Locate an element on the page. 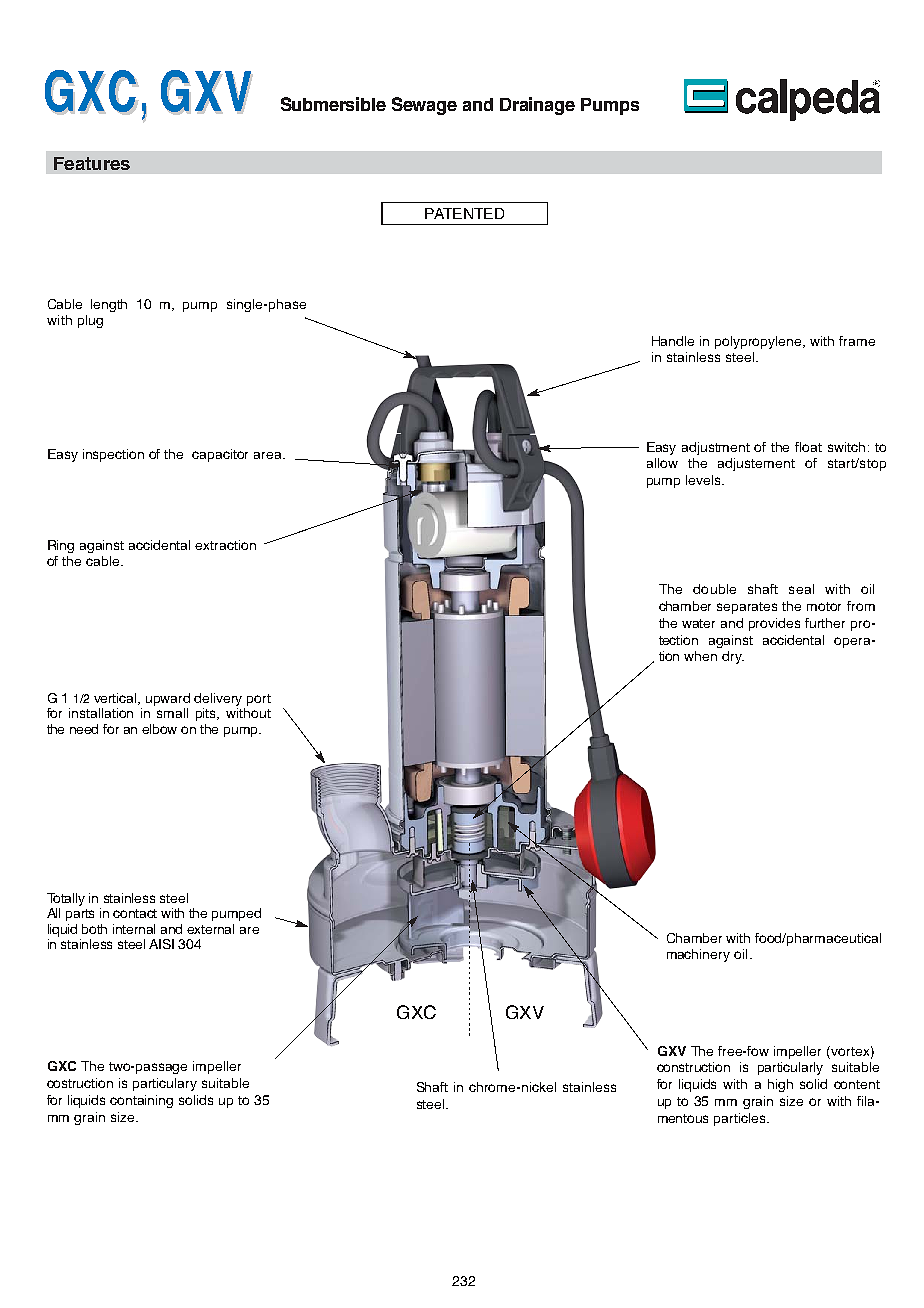 The height and width of the image is (1308, 924). Features is located at coordinates (92, 163).
